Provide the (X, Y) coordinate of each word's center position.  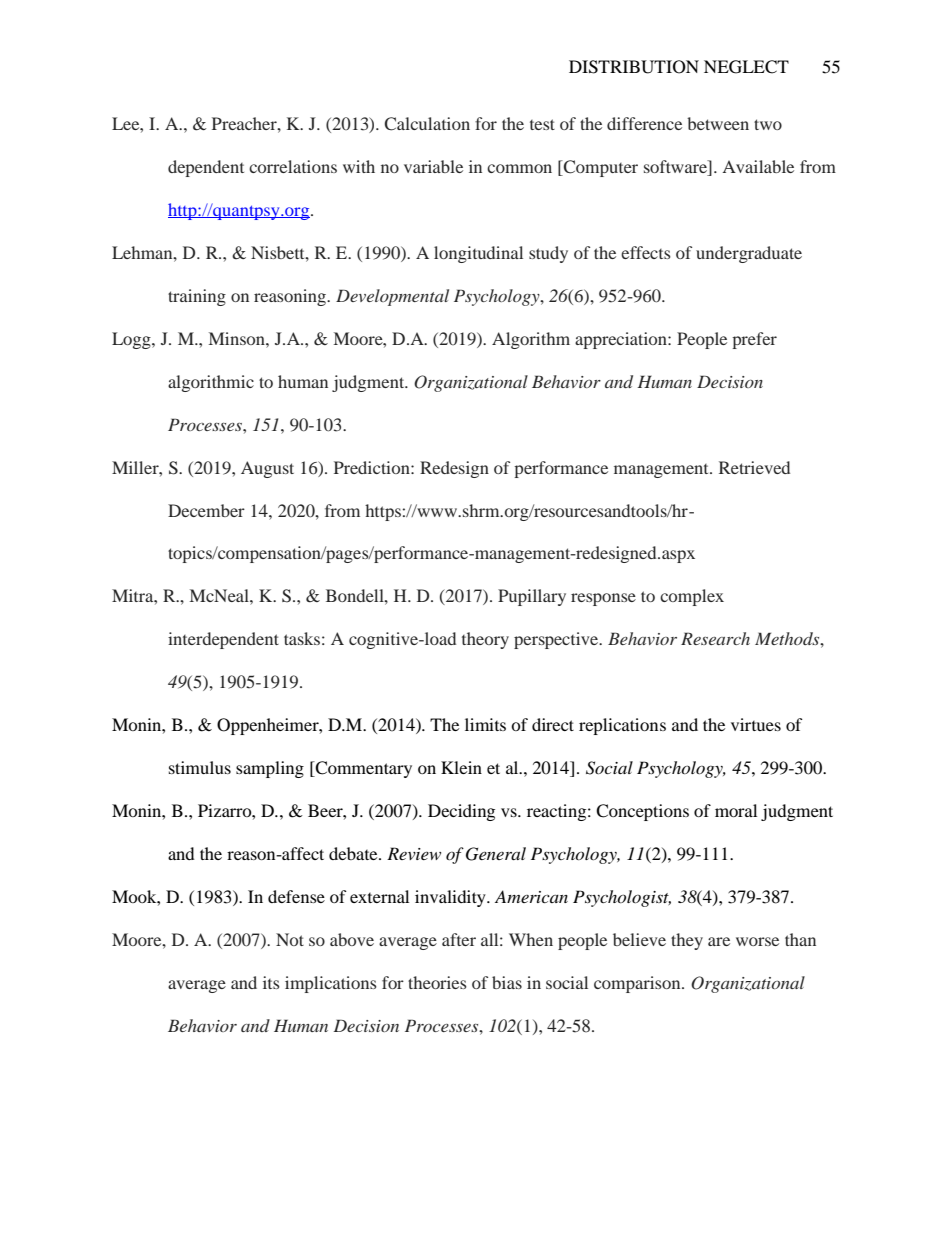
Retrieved (754, 467)
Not (290, 939)
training (197, 297)
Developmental (392, 297)
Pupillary (532, 597)
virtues (756, 724)
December (206, 510)
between (718, 123)
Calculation (427, 124)
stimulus (200, 767)
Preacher (245, 123)
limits (485, 724)
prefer (754, 340)
